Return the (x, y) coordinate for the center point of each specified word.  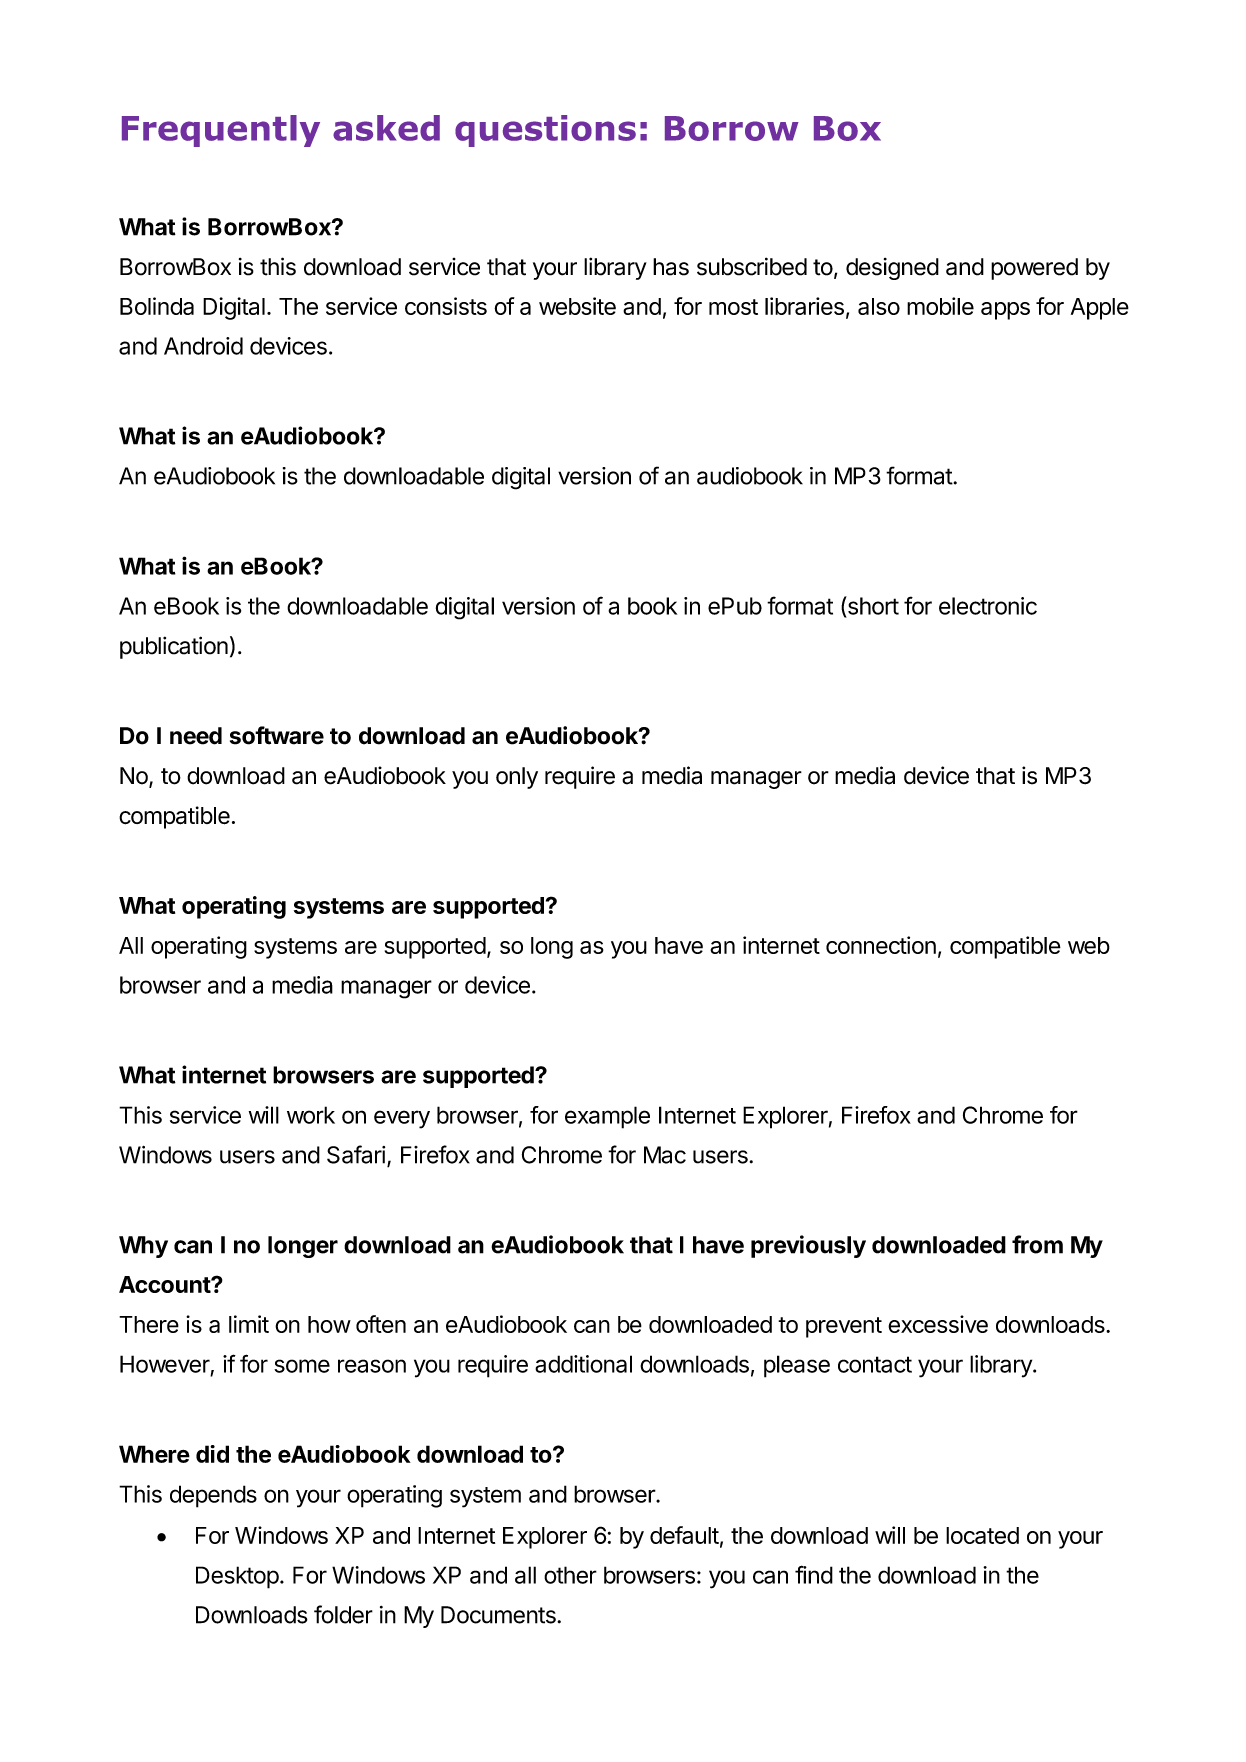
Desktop (237, 1577)
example (607, 1117)
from (1037, 1244)
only (517, 778)
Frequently (221, 131)
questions (545, 131)
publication (174, 647)
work (311, 1115)
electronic (988, 606)
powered (1034, 269)
